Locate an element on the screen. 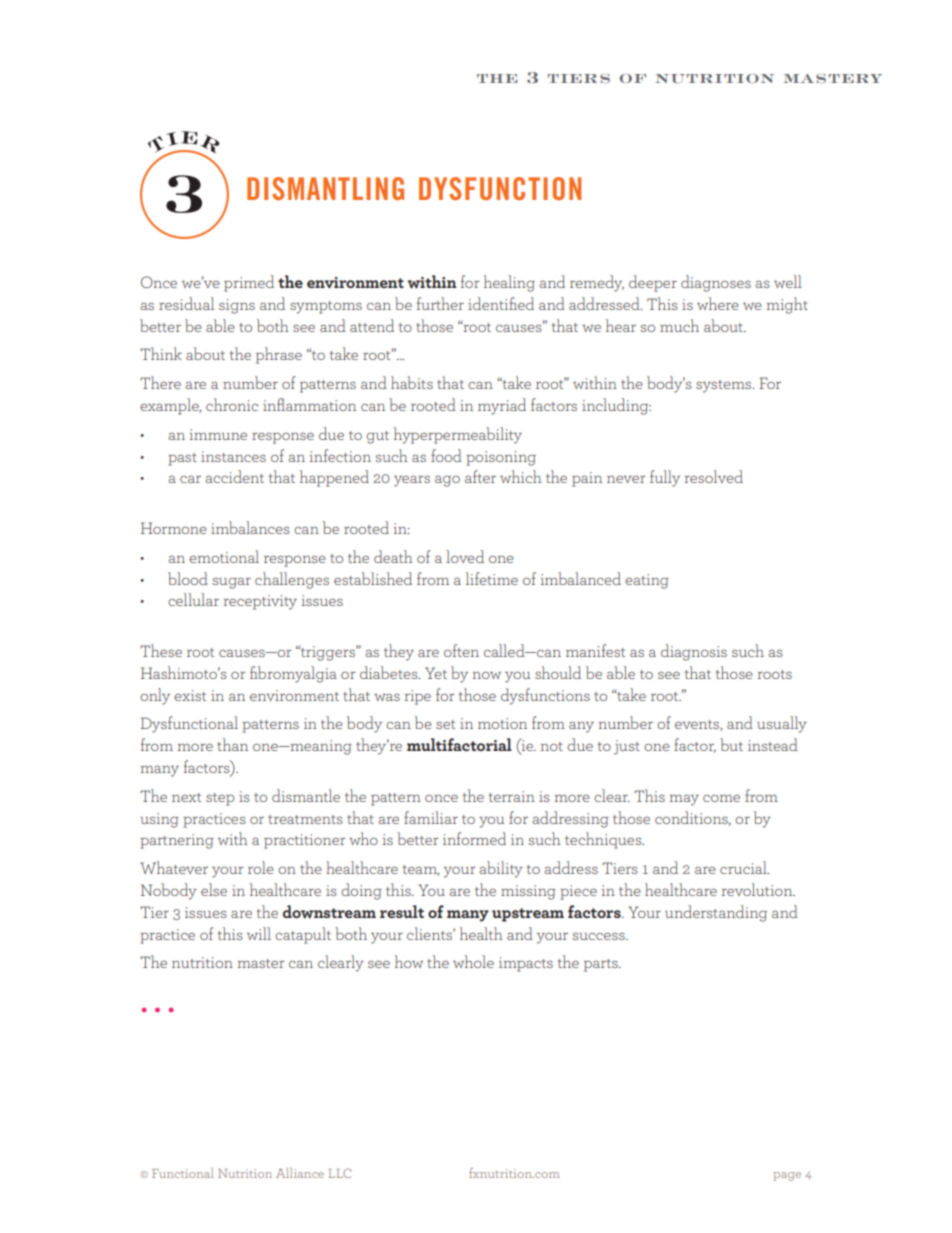 This screenshot has height=1233, width=952. whole is located at coordinates (473, 961).
